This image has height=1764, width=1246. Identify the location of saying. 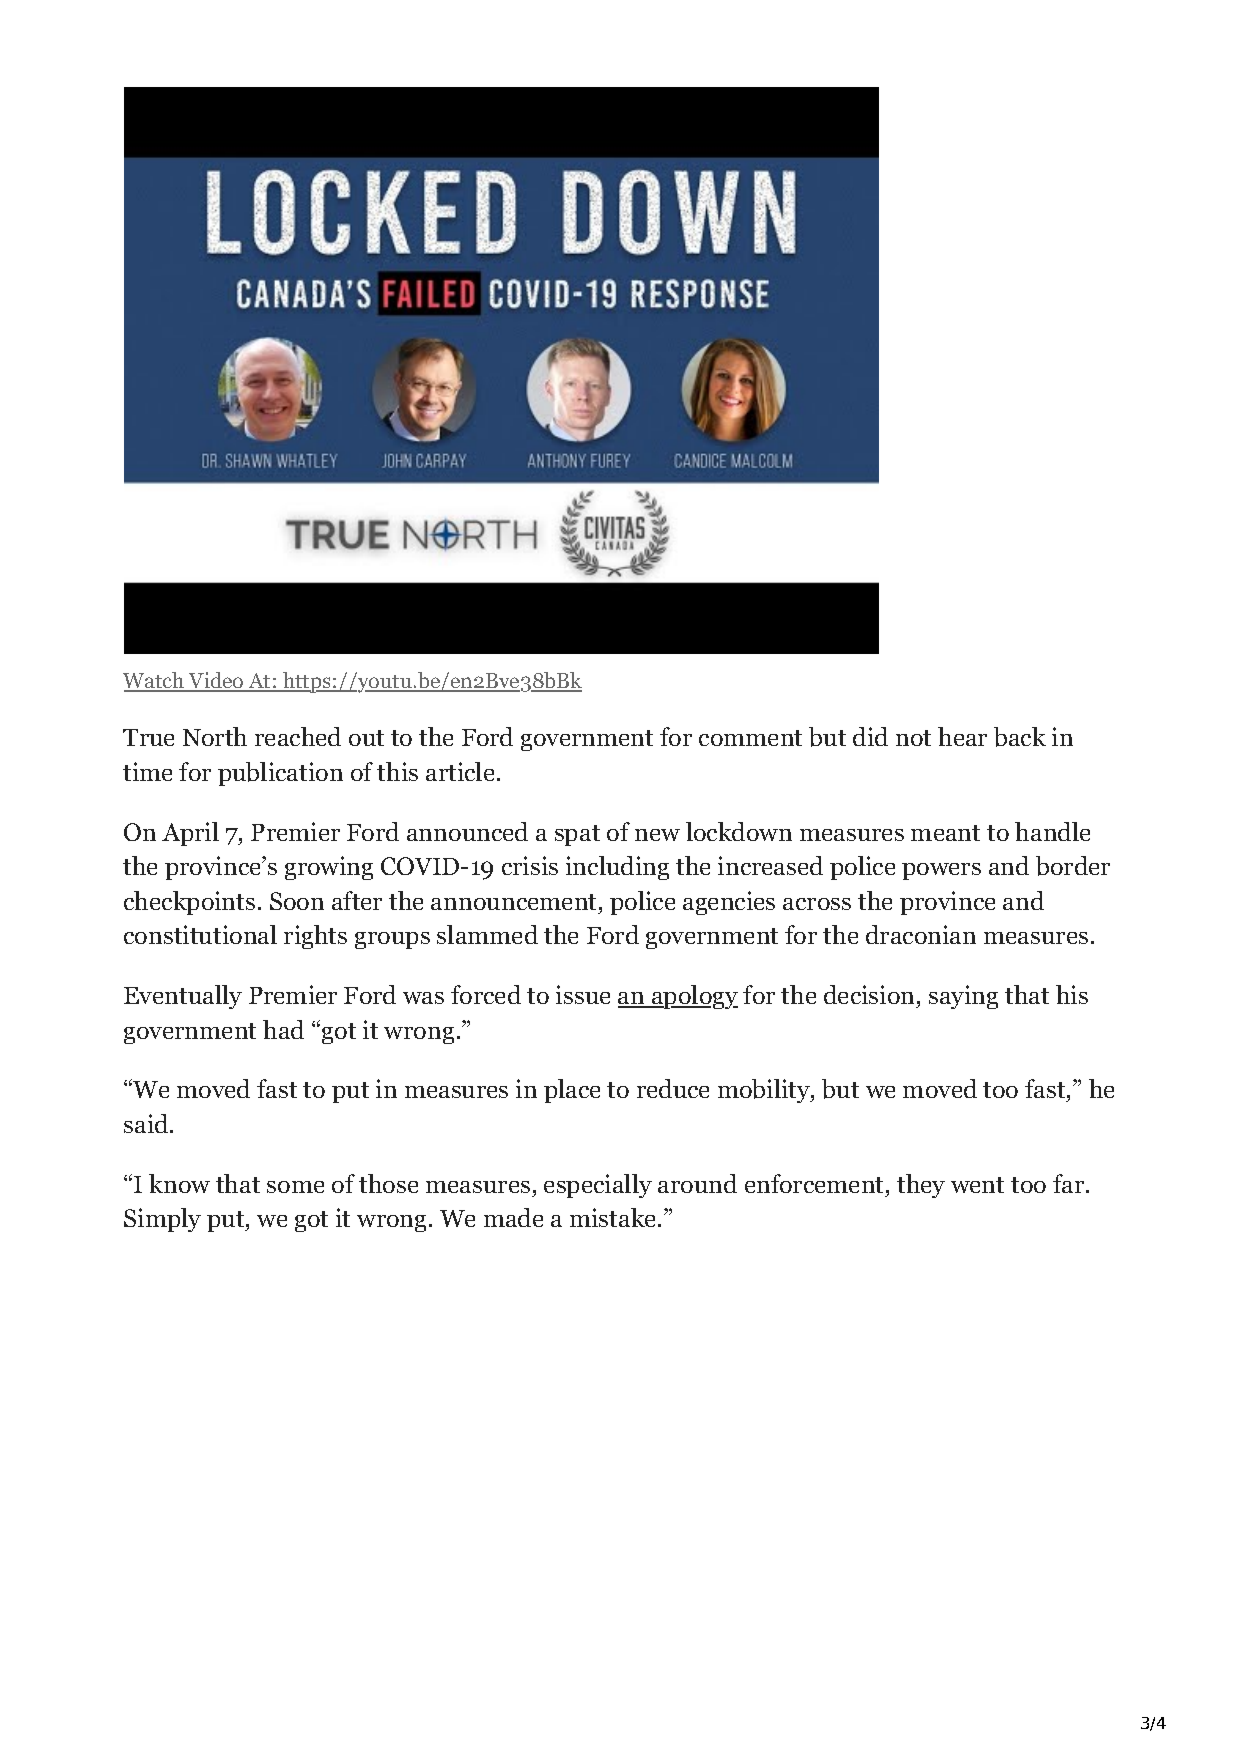
(963, 997).
